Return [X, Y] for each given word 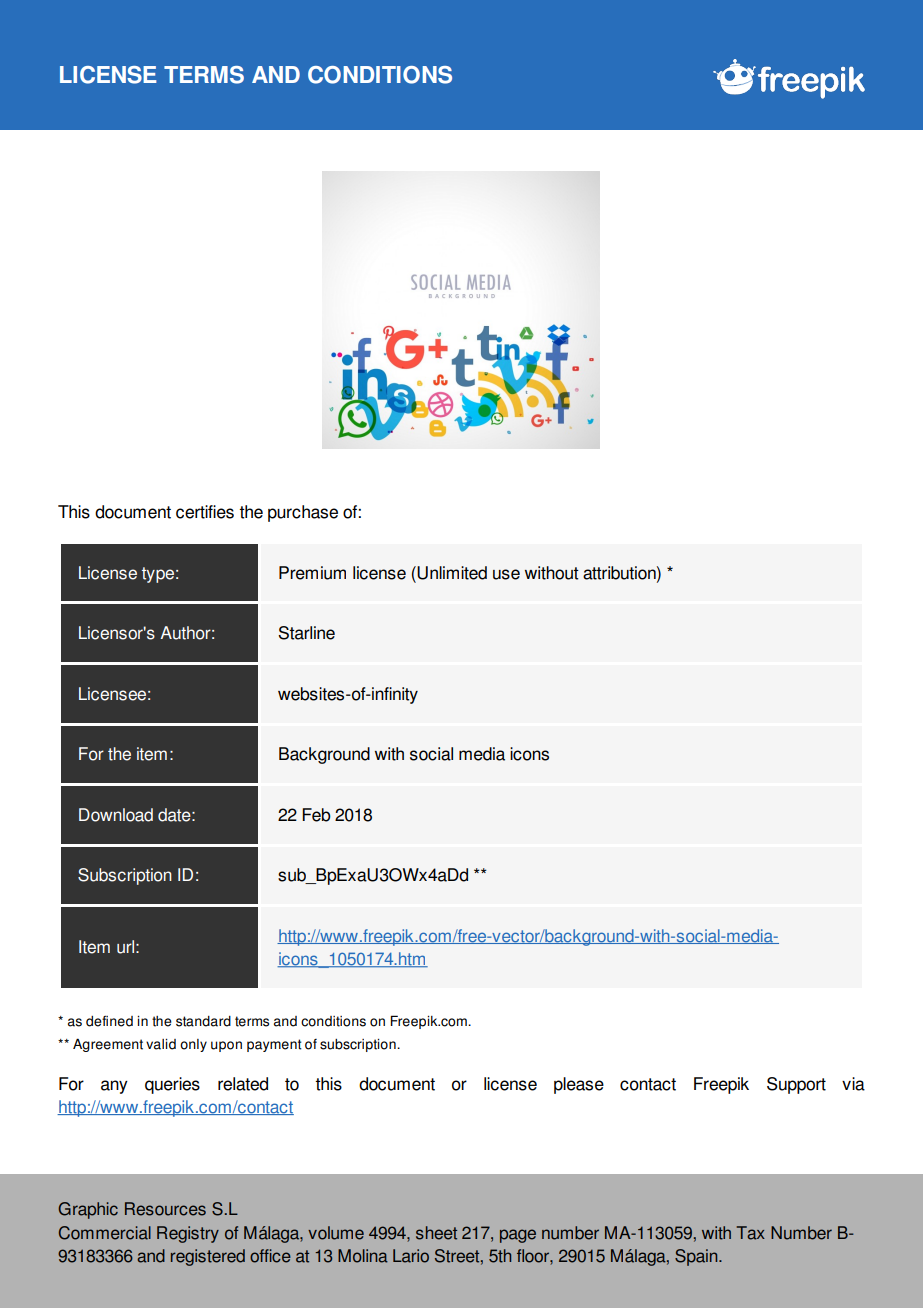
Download [116, 815]
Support [796, 1085]
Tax [751, 1233]
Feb [316, 815]
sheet [436, 1233]
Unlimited [452, 573]
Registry [188, 1234]
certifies [205, 512]
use [506, 574]
